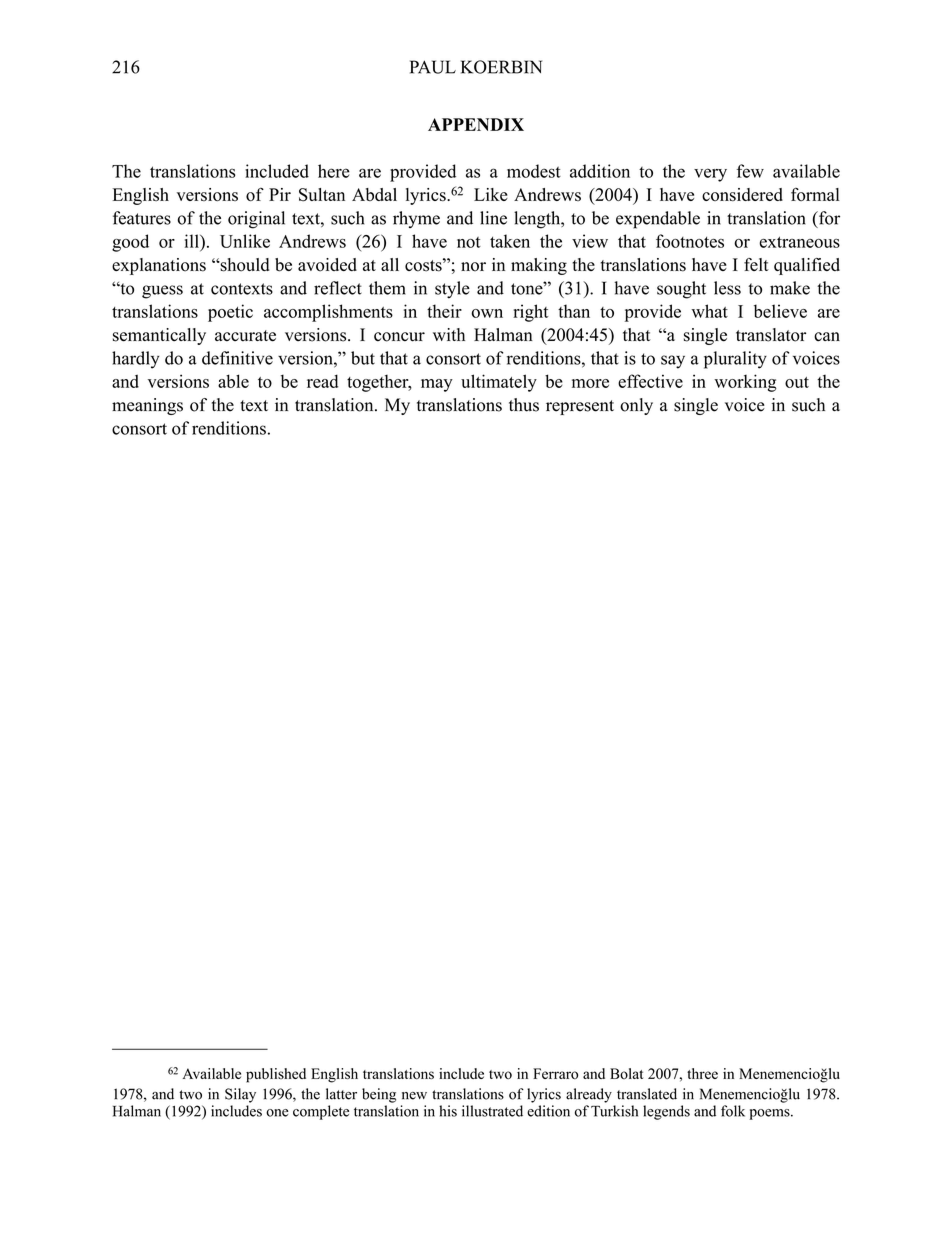  Describe the element at coordinates (555, 1073) in the screenshot. I see `Ferraro` at that location.
